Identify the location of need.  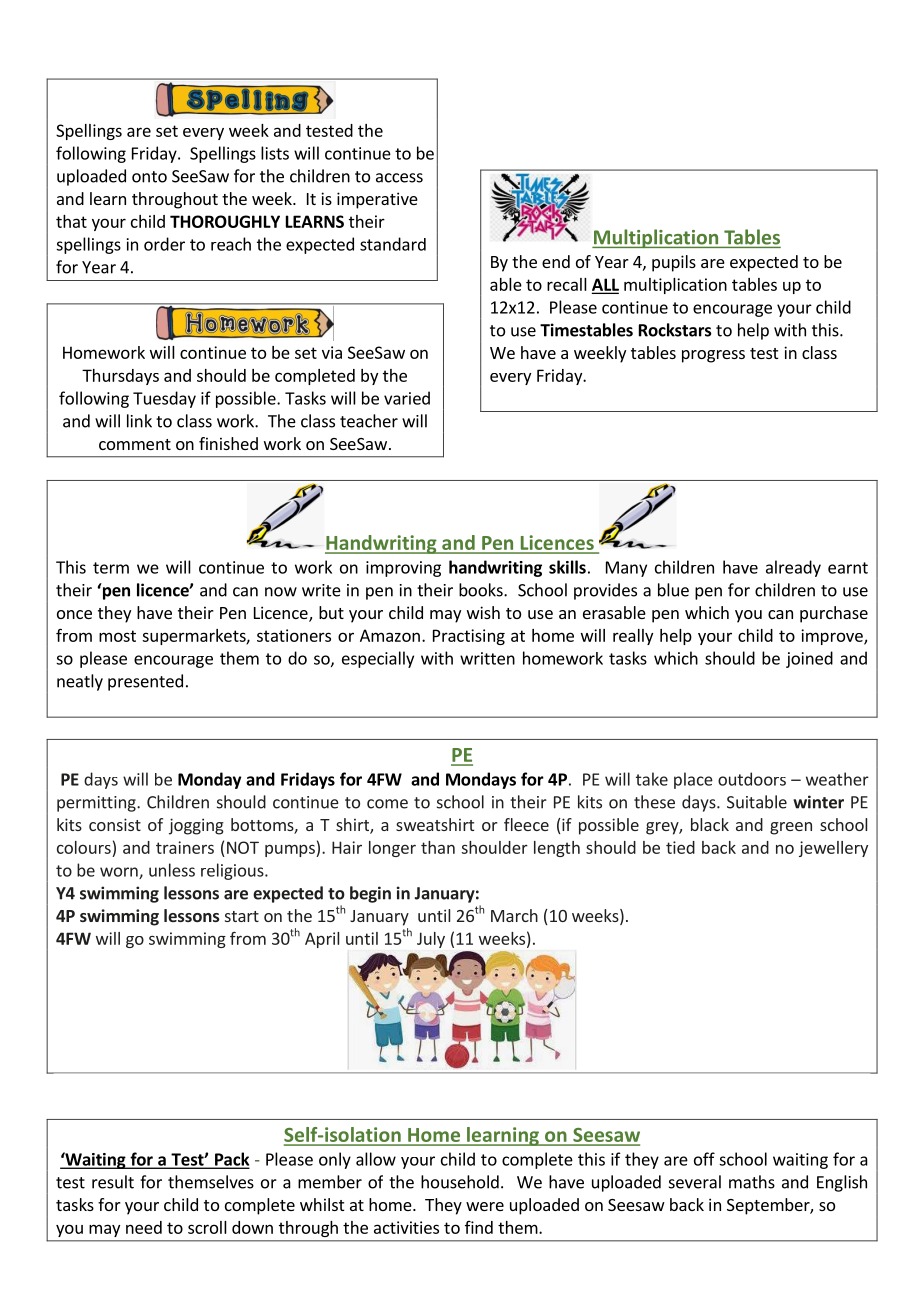
(144, 1227).
